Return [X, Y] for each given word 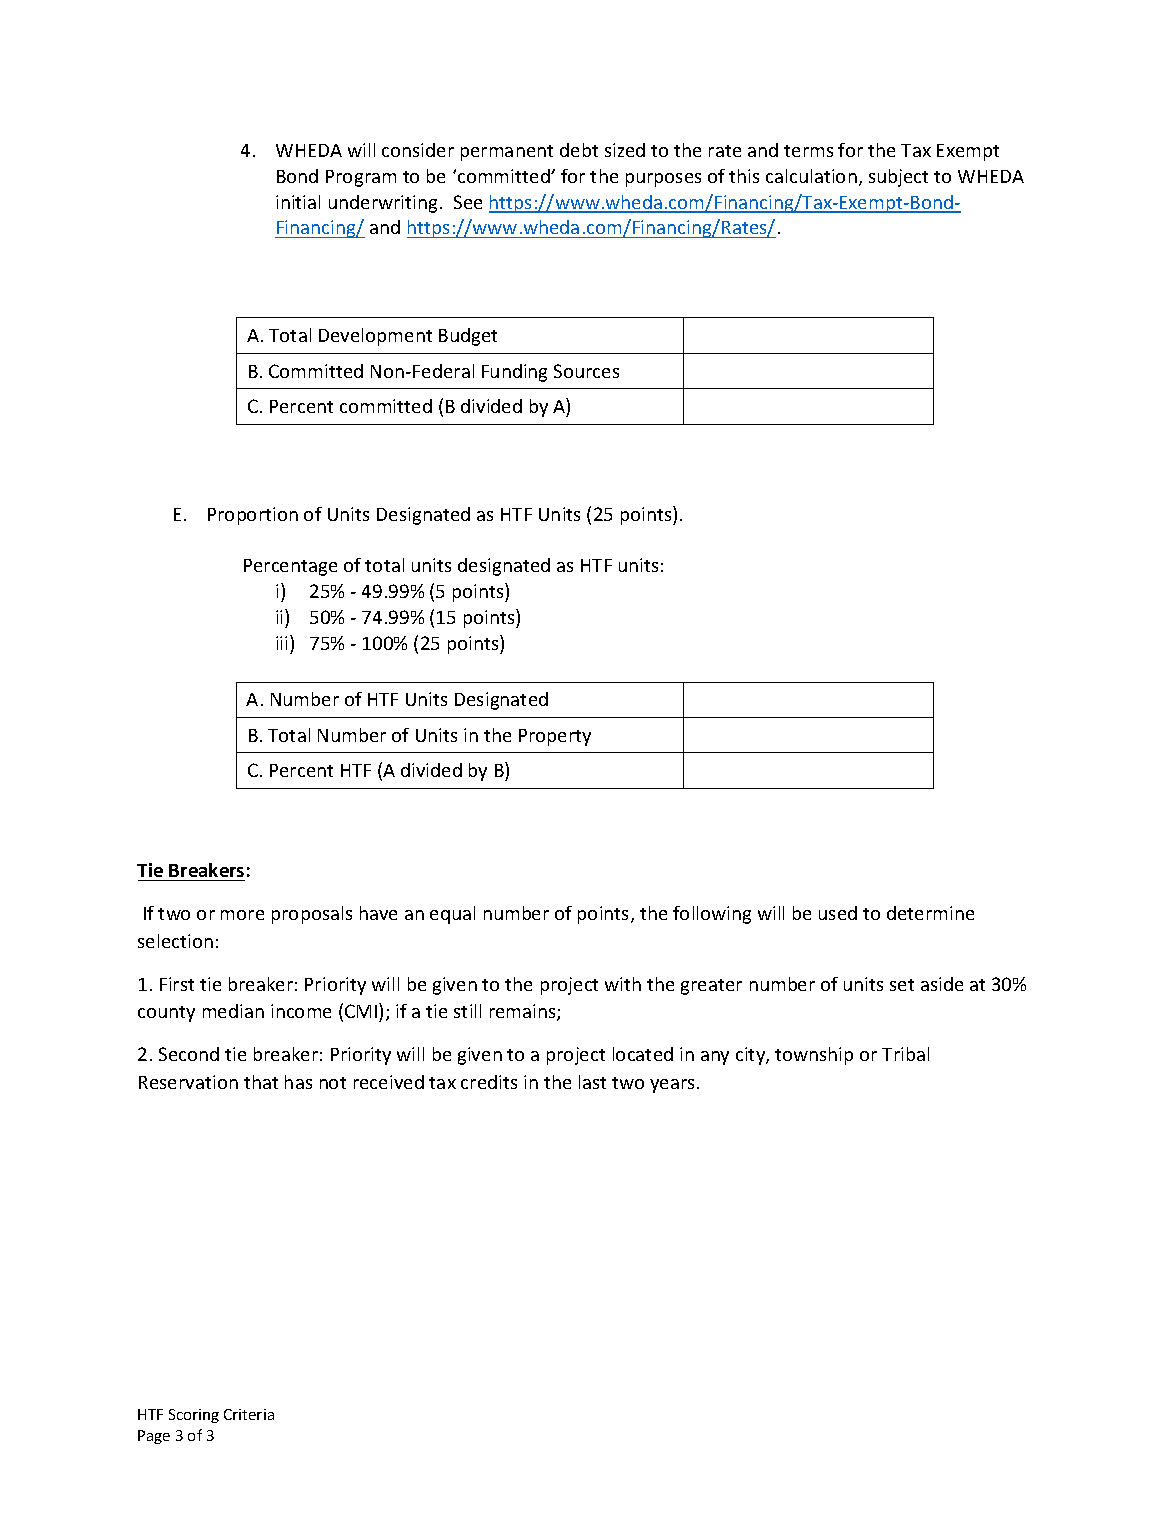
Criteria [249, 1414]
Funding [514, 373]
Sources [586, 371]
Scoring [194, 1416]
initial [298, 202]
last [592, 1082]
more [242, 915]
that [261, 1082]
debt [579, 150]
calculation [811, 176]
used [838, 913]
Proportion [253, 516]
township [814, 1056]
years [674, 1086]
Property [555, 737]
